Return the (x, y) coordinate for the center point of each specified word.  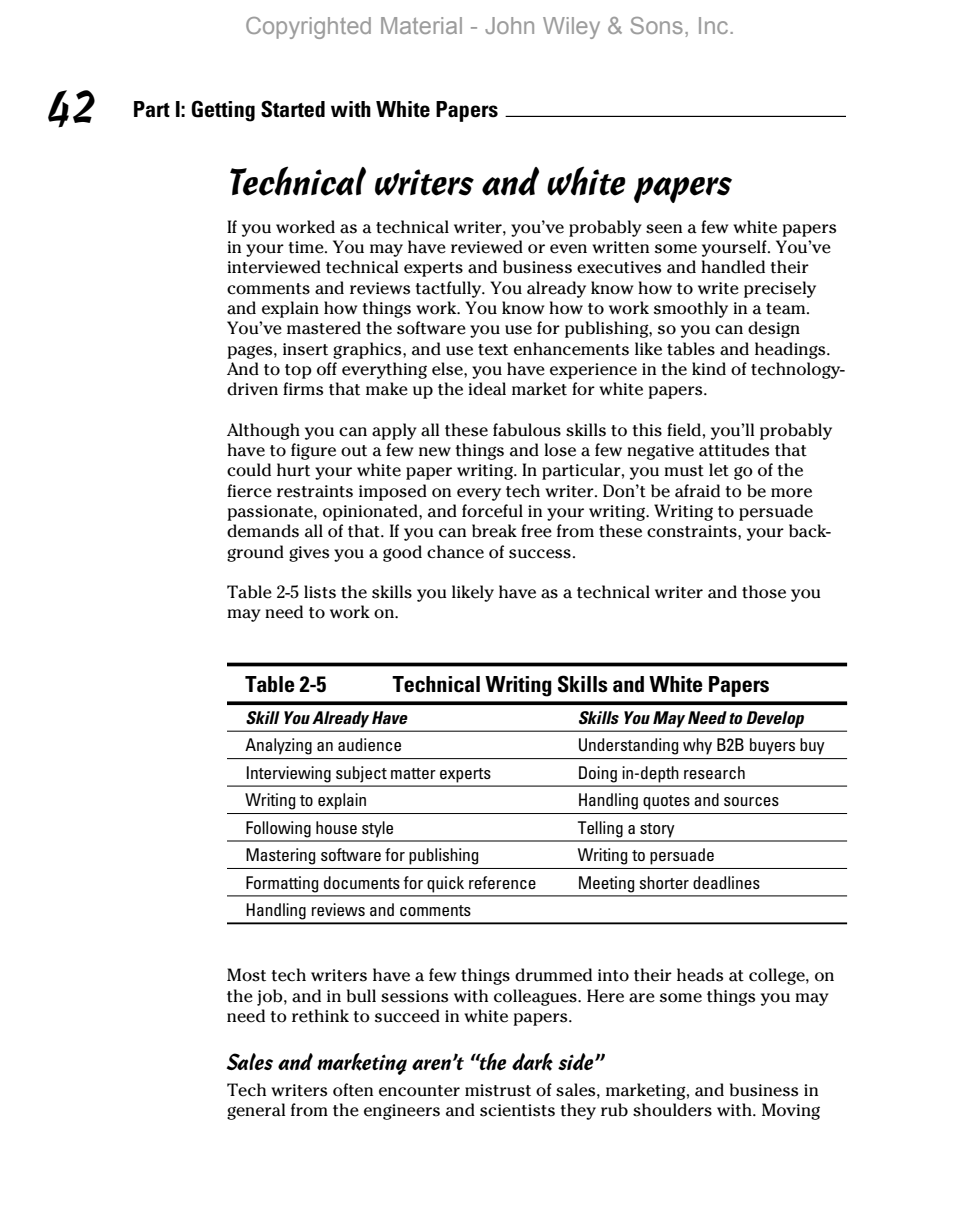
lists (320, 592)
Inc (715, 25)
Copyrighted (308, 28)
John (509, 25)
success (540, 554)
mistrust (498, 1090)
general (256, 1111)
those (764, 592)
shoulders (672, 1110)
